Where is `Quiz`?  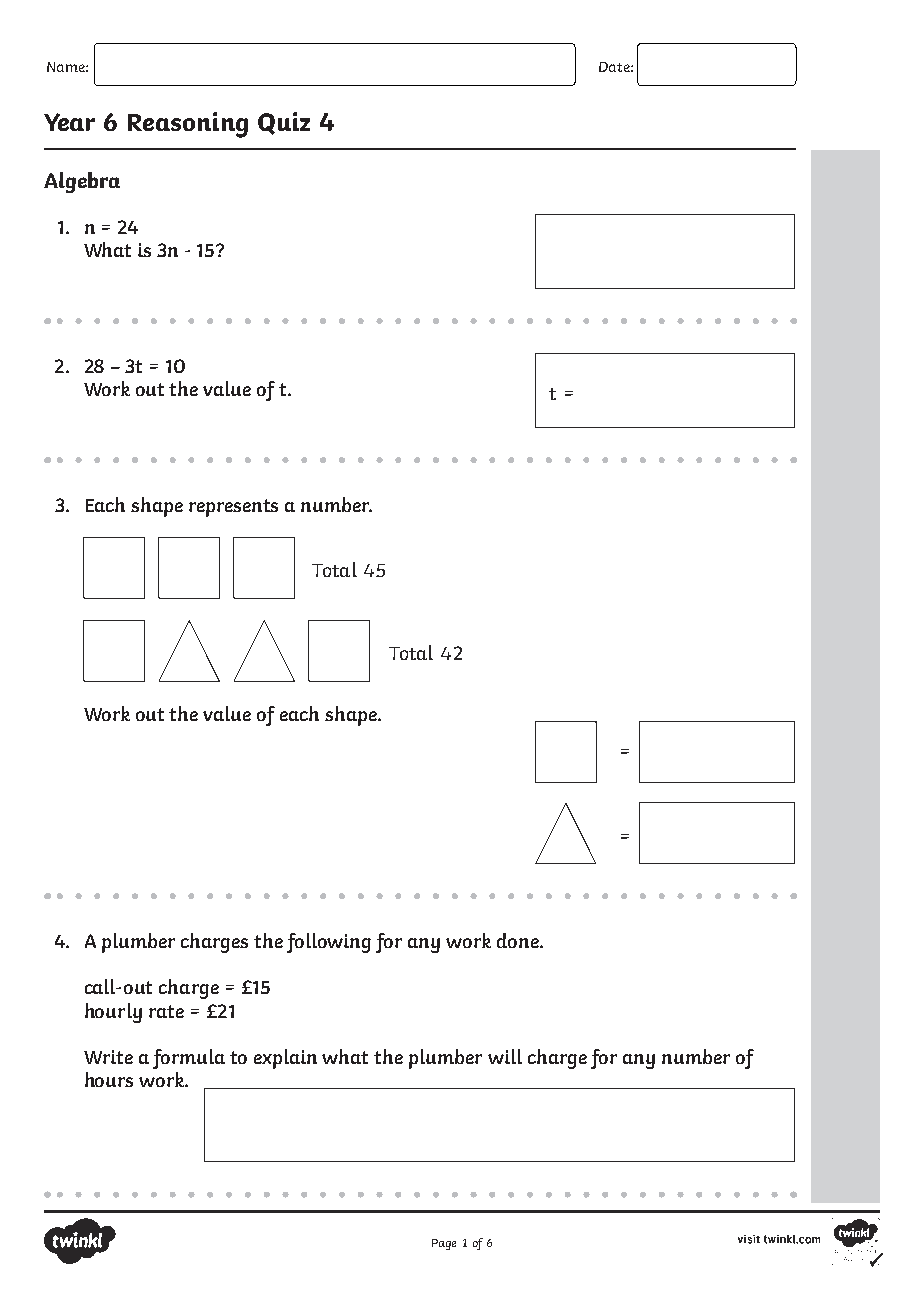
Quiz is located at coordinates (284, 123).
